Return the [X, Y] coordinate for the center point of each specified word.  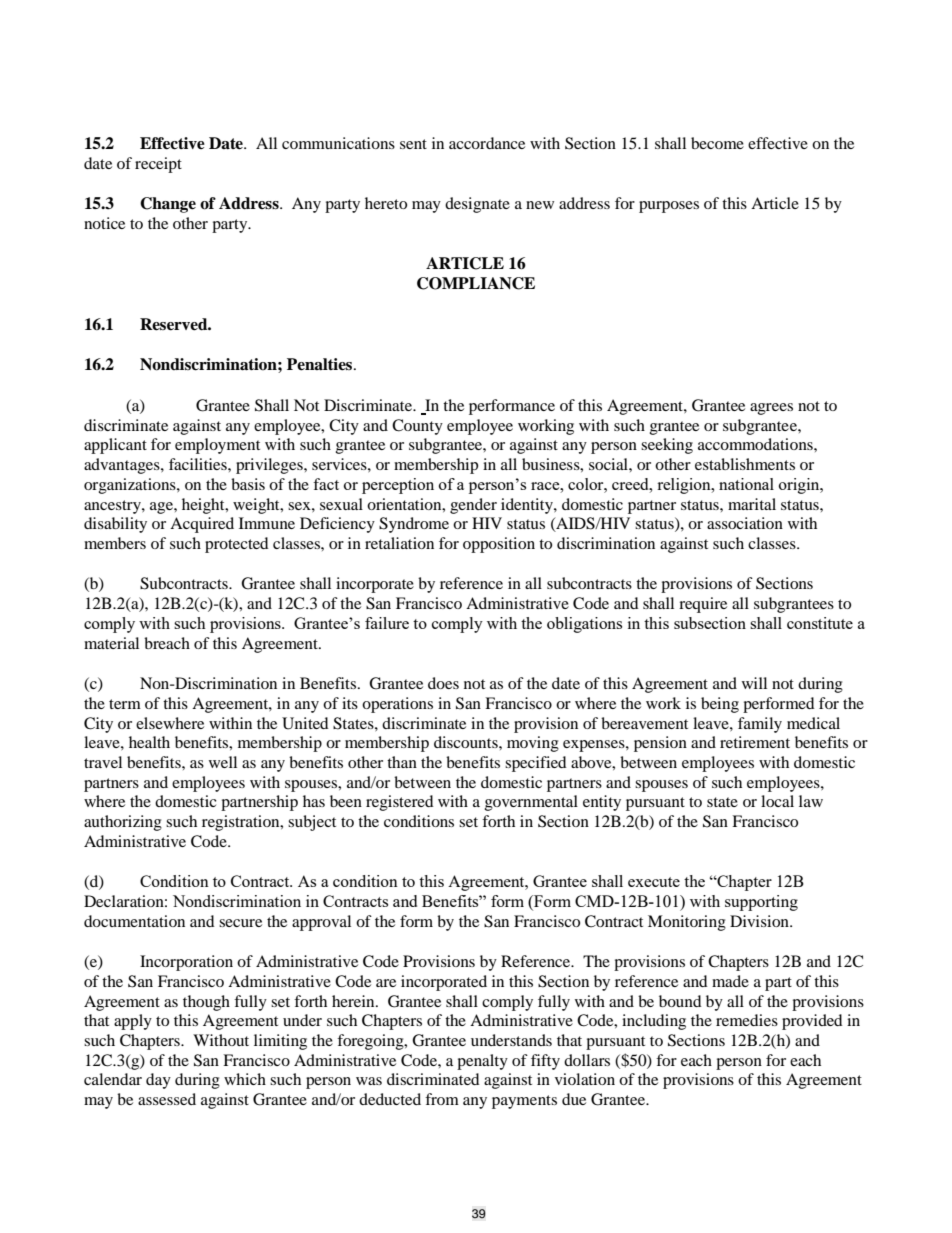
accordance [487, 143]
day [158, 1081]
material [111, 643]
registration [242, 823]
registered [400, 803]
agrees [771, 409]
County [417, 427]
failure [387, 623]
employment [217, 446]
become [717, 143]
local [777, 801]
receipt [158, 165]
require [703, 605]
